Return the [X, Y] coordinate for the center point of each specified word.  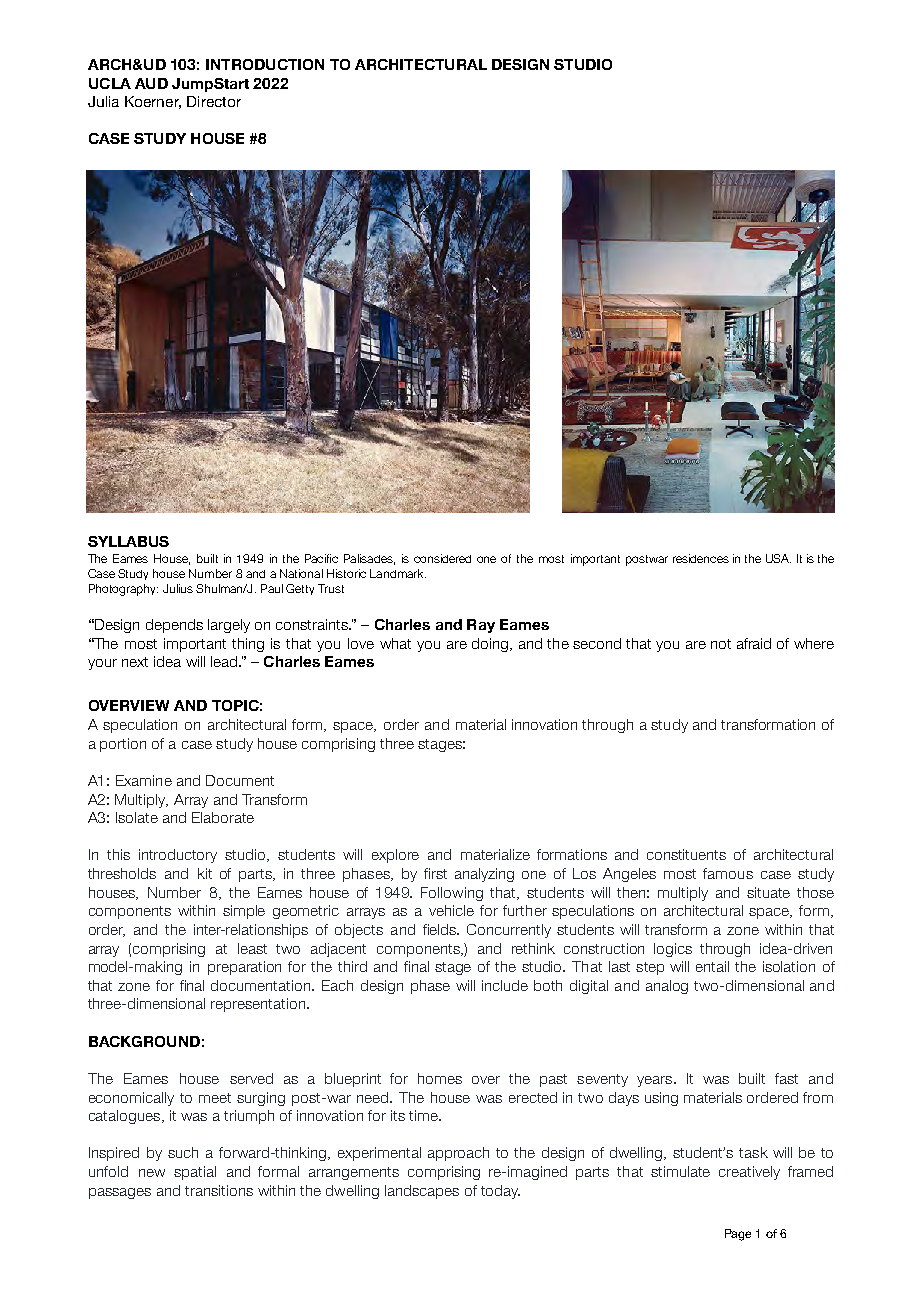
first [435, 873]
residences [701, 558]
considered [442, 558]
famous [728, 873]
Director [214, 101]
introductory [178, 856]
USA [778, 558]
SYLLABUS [128, 541]
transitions [219, 1190]
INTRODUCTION [265, 64]
